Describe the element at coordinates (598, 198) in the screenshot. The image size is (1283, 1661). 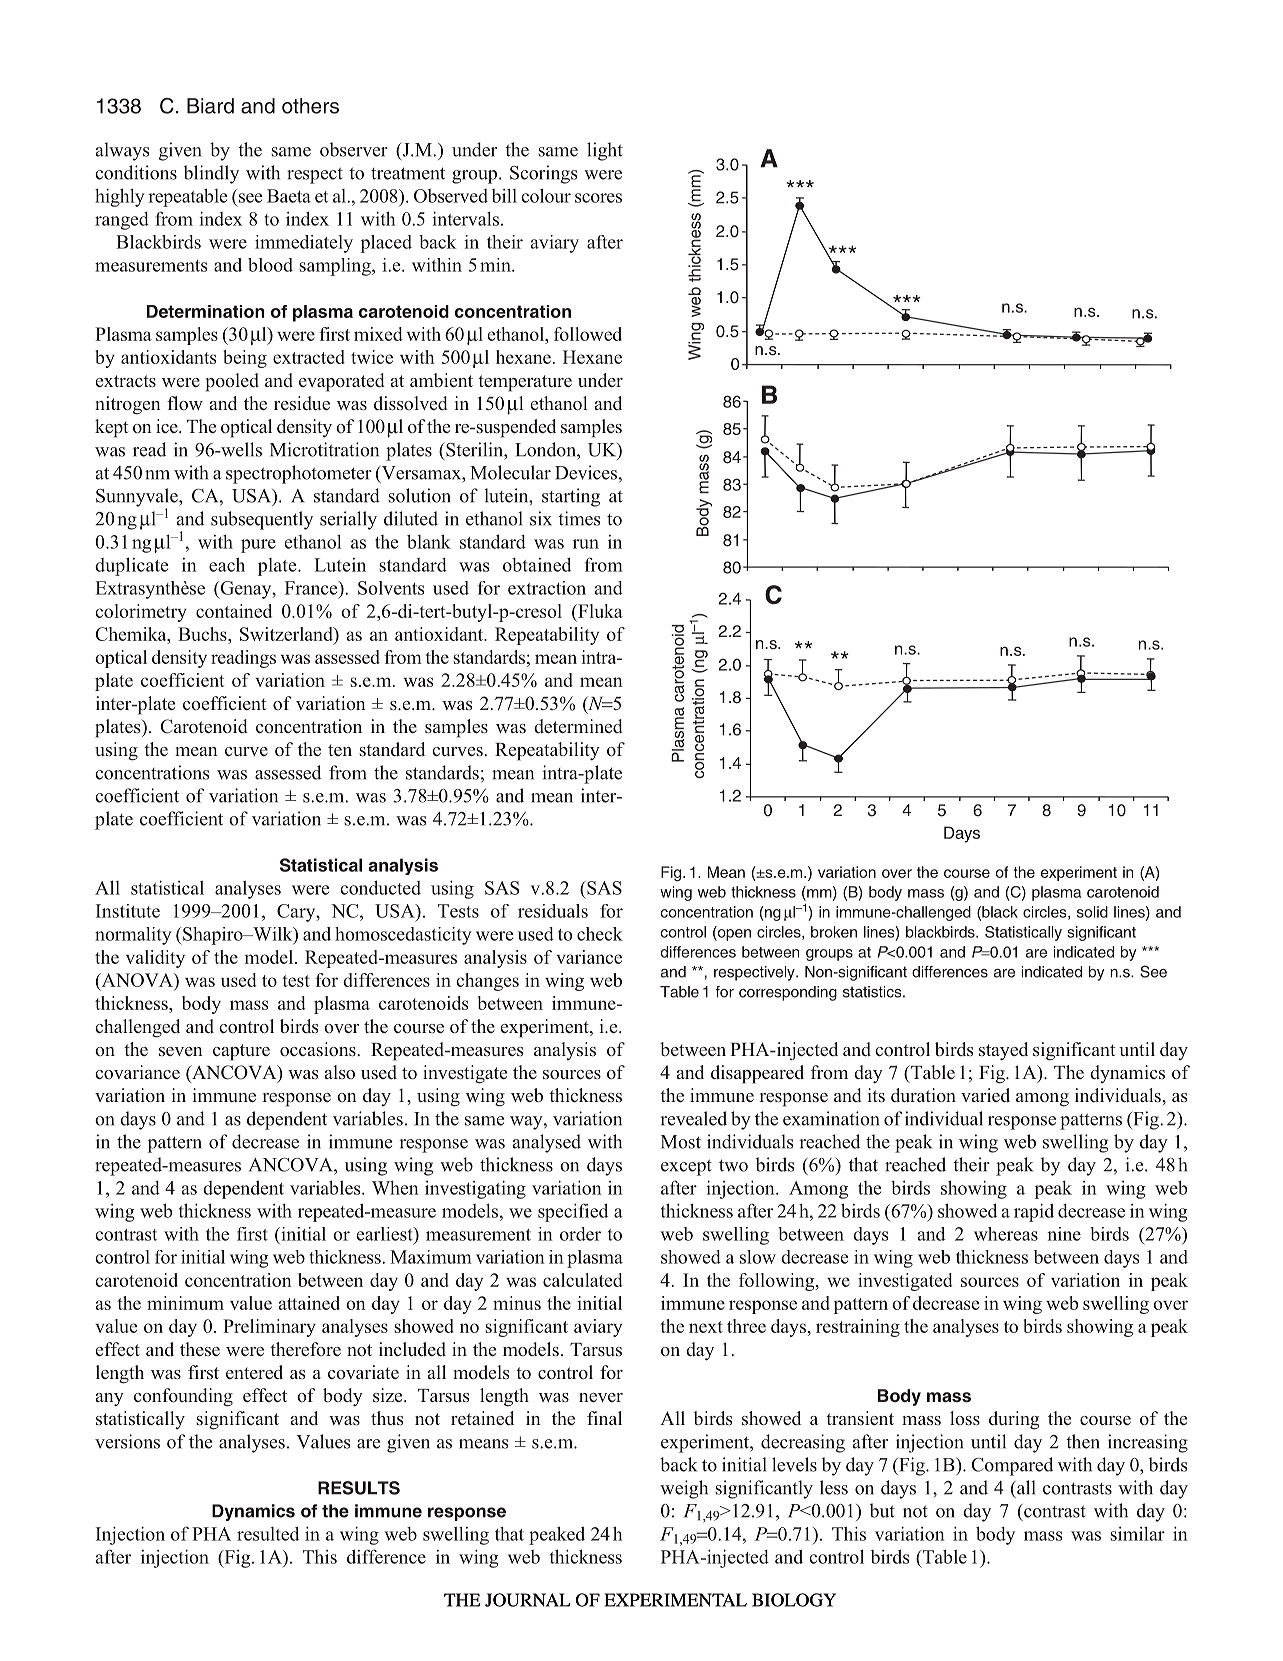
I see `scores` at that location.
